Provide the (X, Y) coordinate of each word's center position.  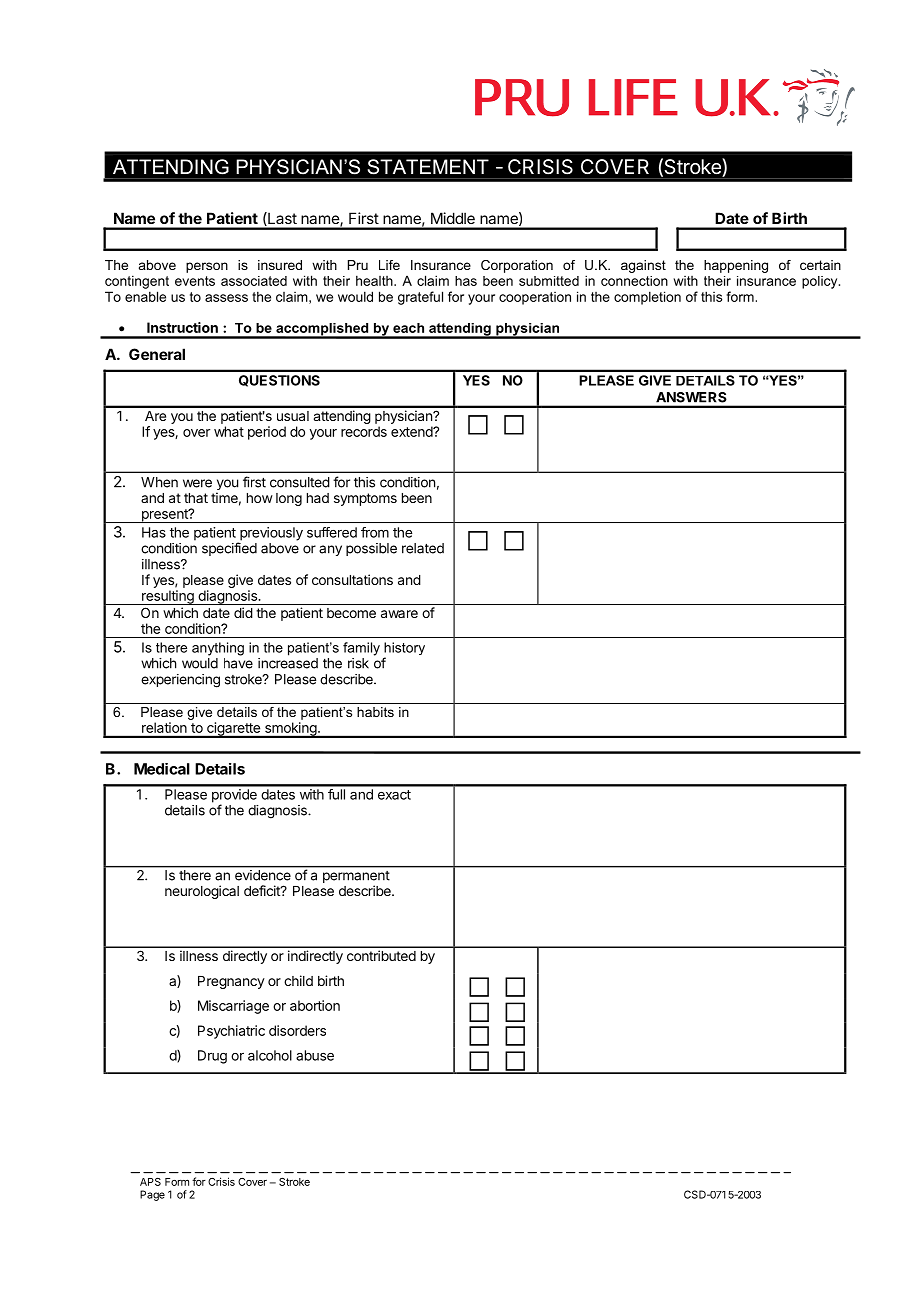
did (243, 612)
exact (394, 795)
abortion (315, 1005)
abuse (315, 1055)
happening (736, 266)
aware (399, 614)
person (207, 267)
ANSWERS (691, 397)
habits (375, 712)
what (229, 431)
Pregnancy (231, 982)
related (423, 548)
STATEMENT (428, 167)
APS (150, 1182)
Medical (162, 769)
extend (412, 431)
